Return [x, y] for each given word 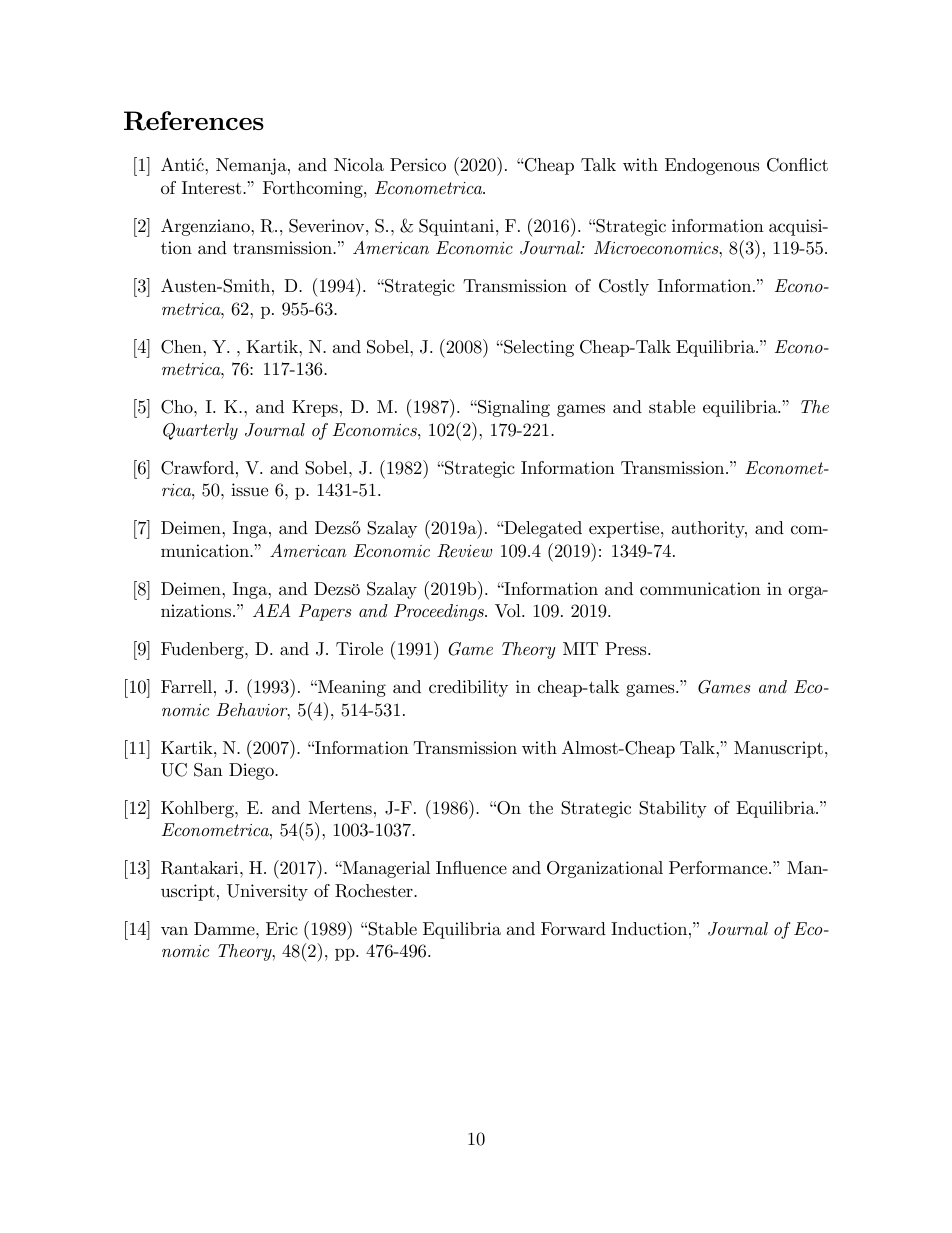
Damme [225, 928]
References [194, 121]
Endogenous [712, 166]
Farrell [186, 686]
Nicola [359, 165]
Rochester [375, 891]
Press [627, 648]
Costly [624, 287]
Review [464, 551]
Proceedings [440, 612]
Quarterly [200, 431]
